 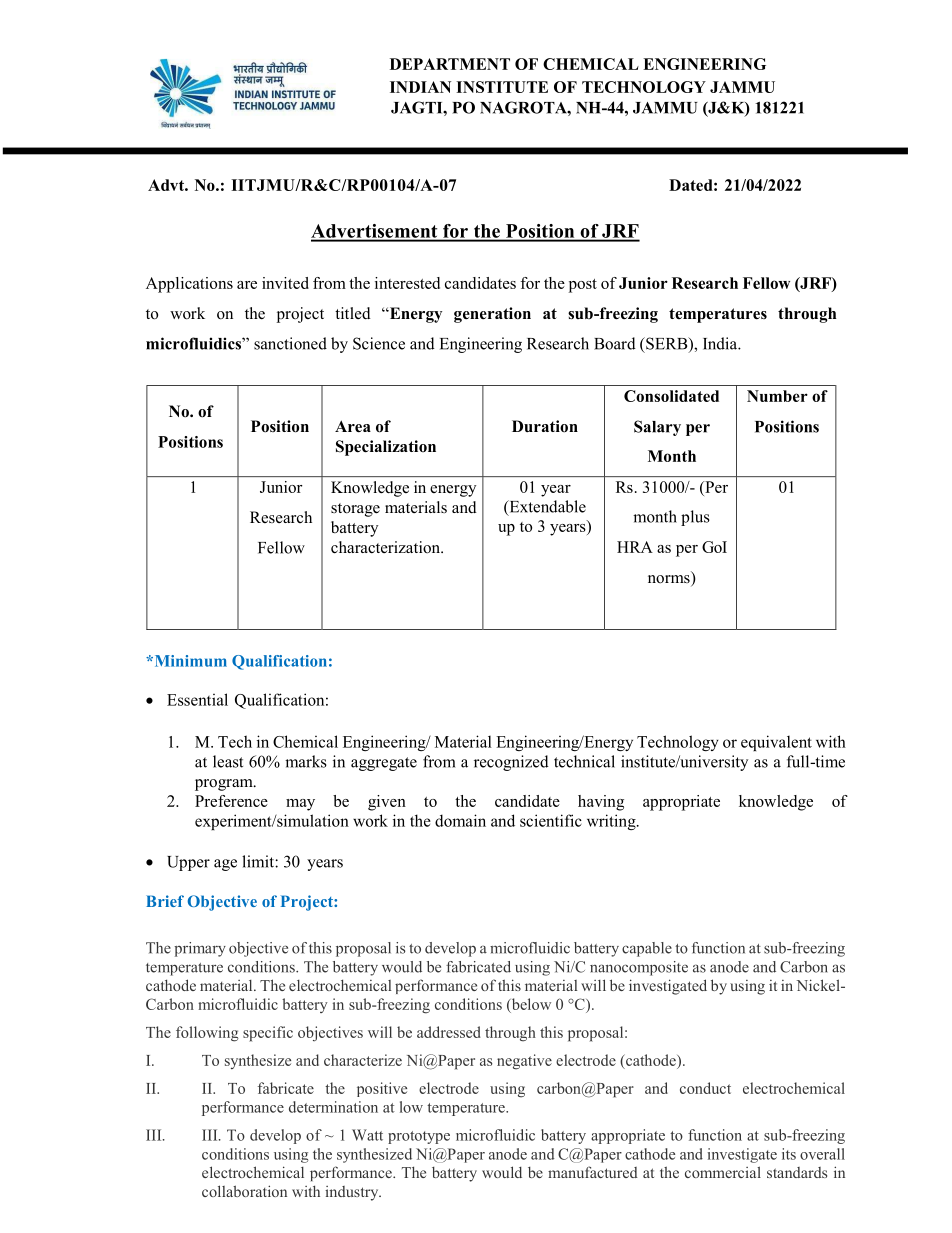 I want to click on Preference, so click(x=231, y=801).
